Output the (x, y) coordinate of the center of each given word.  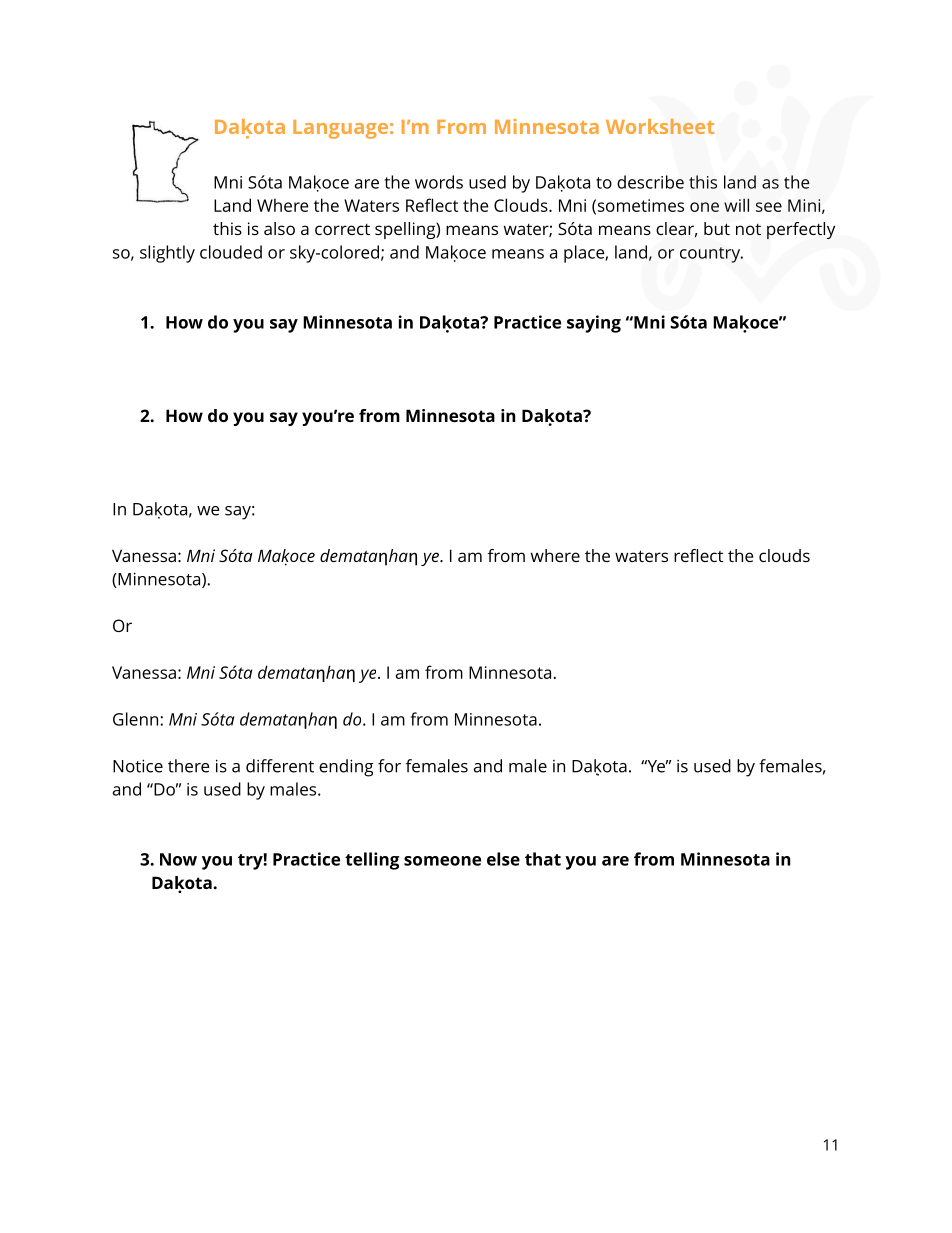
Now (178, 859)
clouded (231, 252)
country (711, 255)
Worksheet (660, 126)
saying (594, 324)
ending (346, 768)
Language (340, 129)
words (439, 182)
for (389, 766)
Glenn (135, 719)
